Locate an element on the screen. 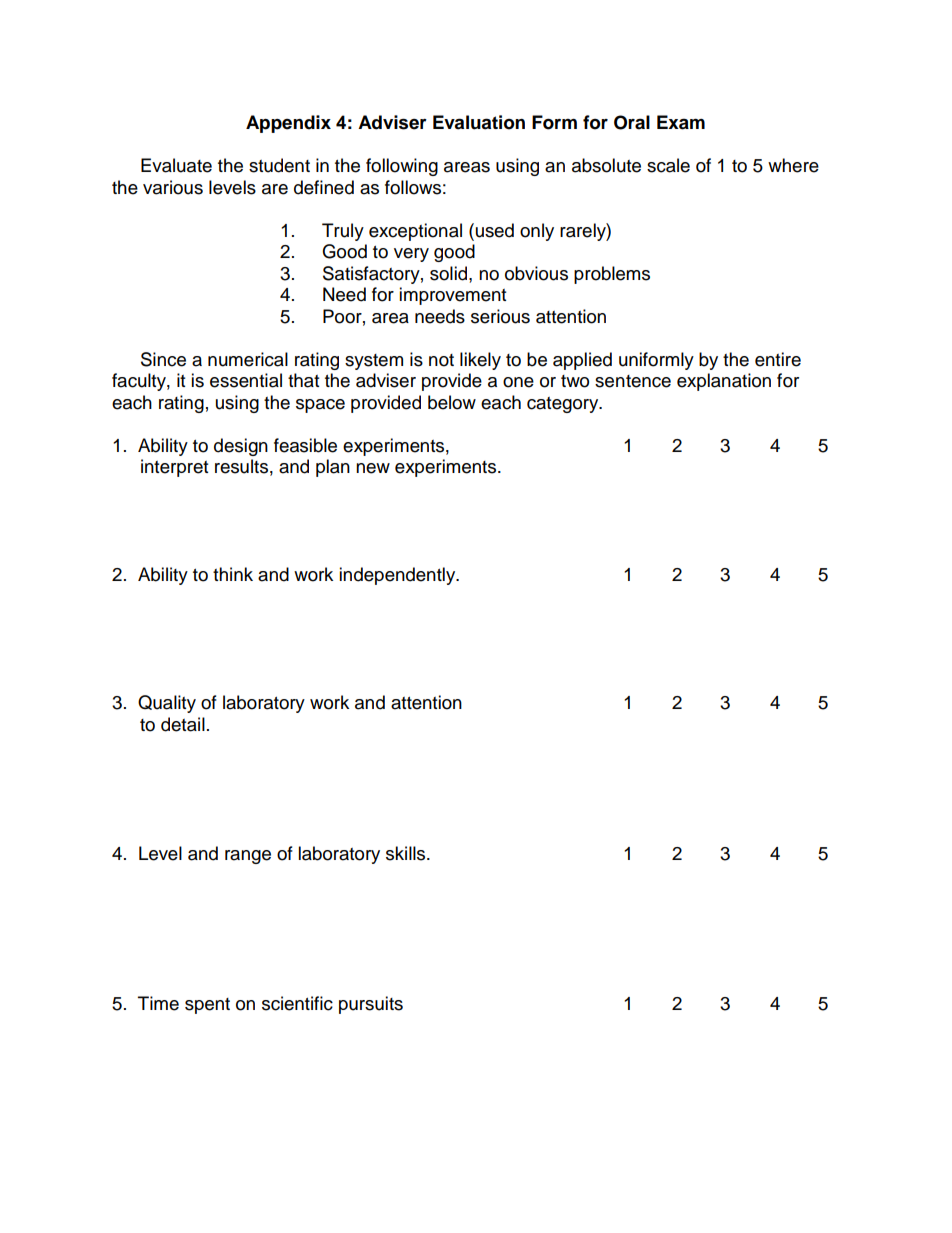 The image size is (952, 1233). likely is located at coordinates (480, 361).
